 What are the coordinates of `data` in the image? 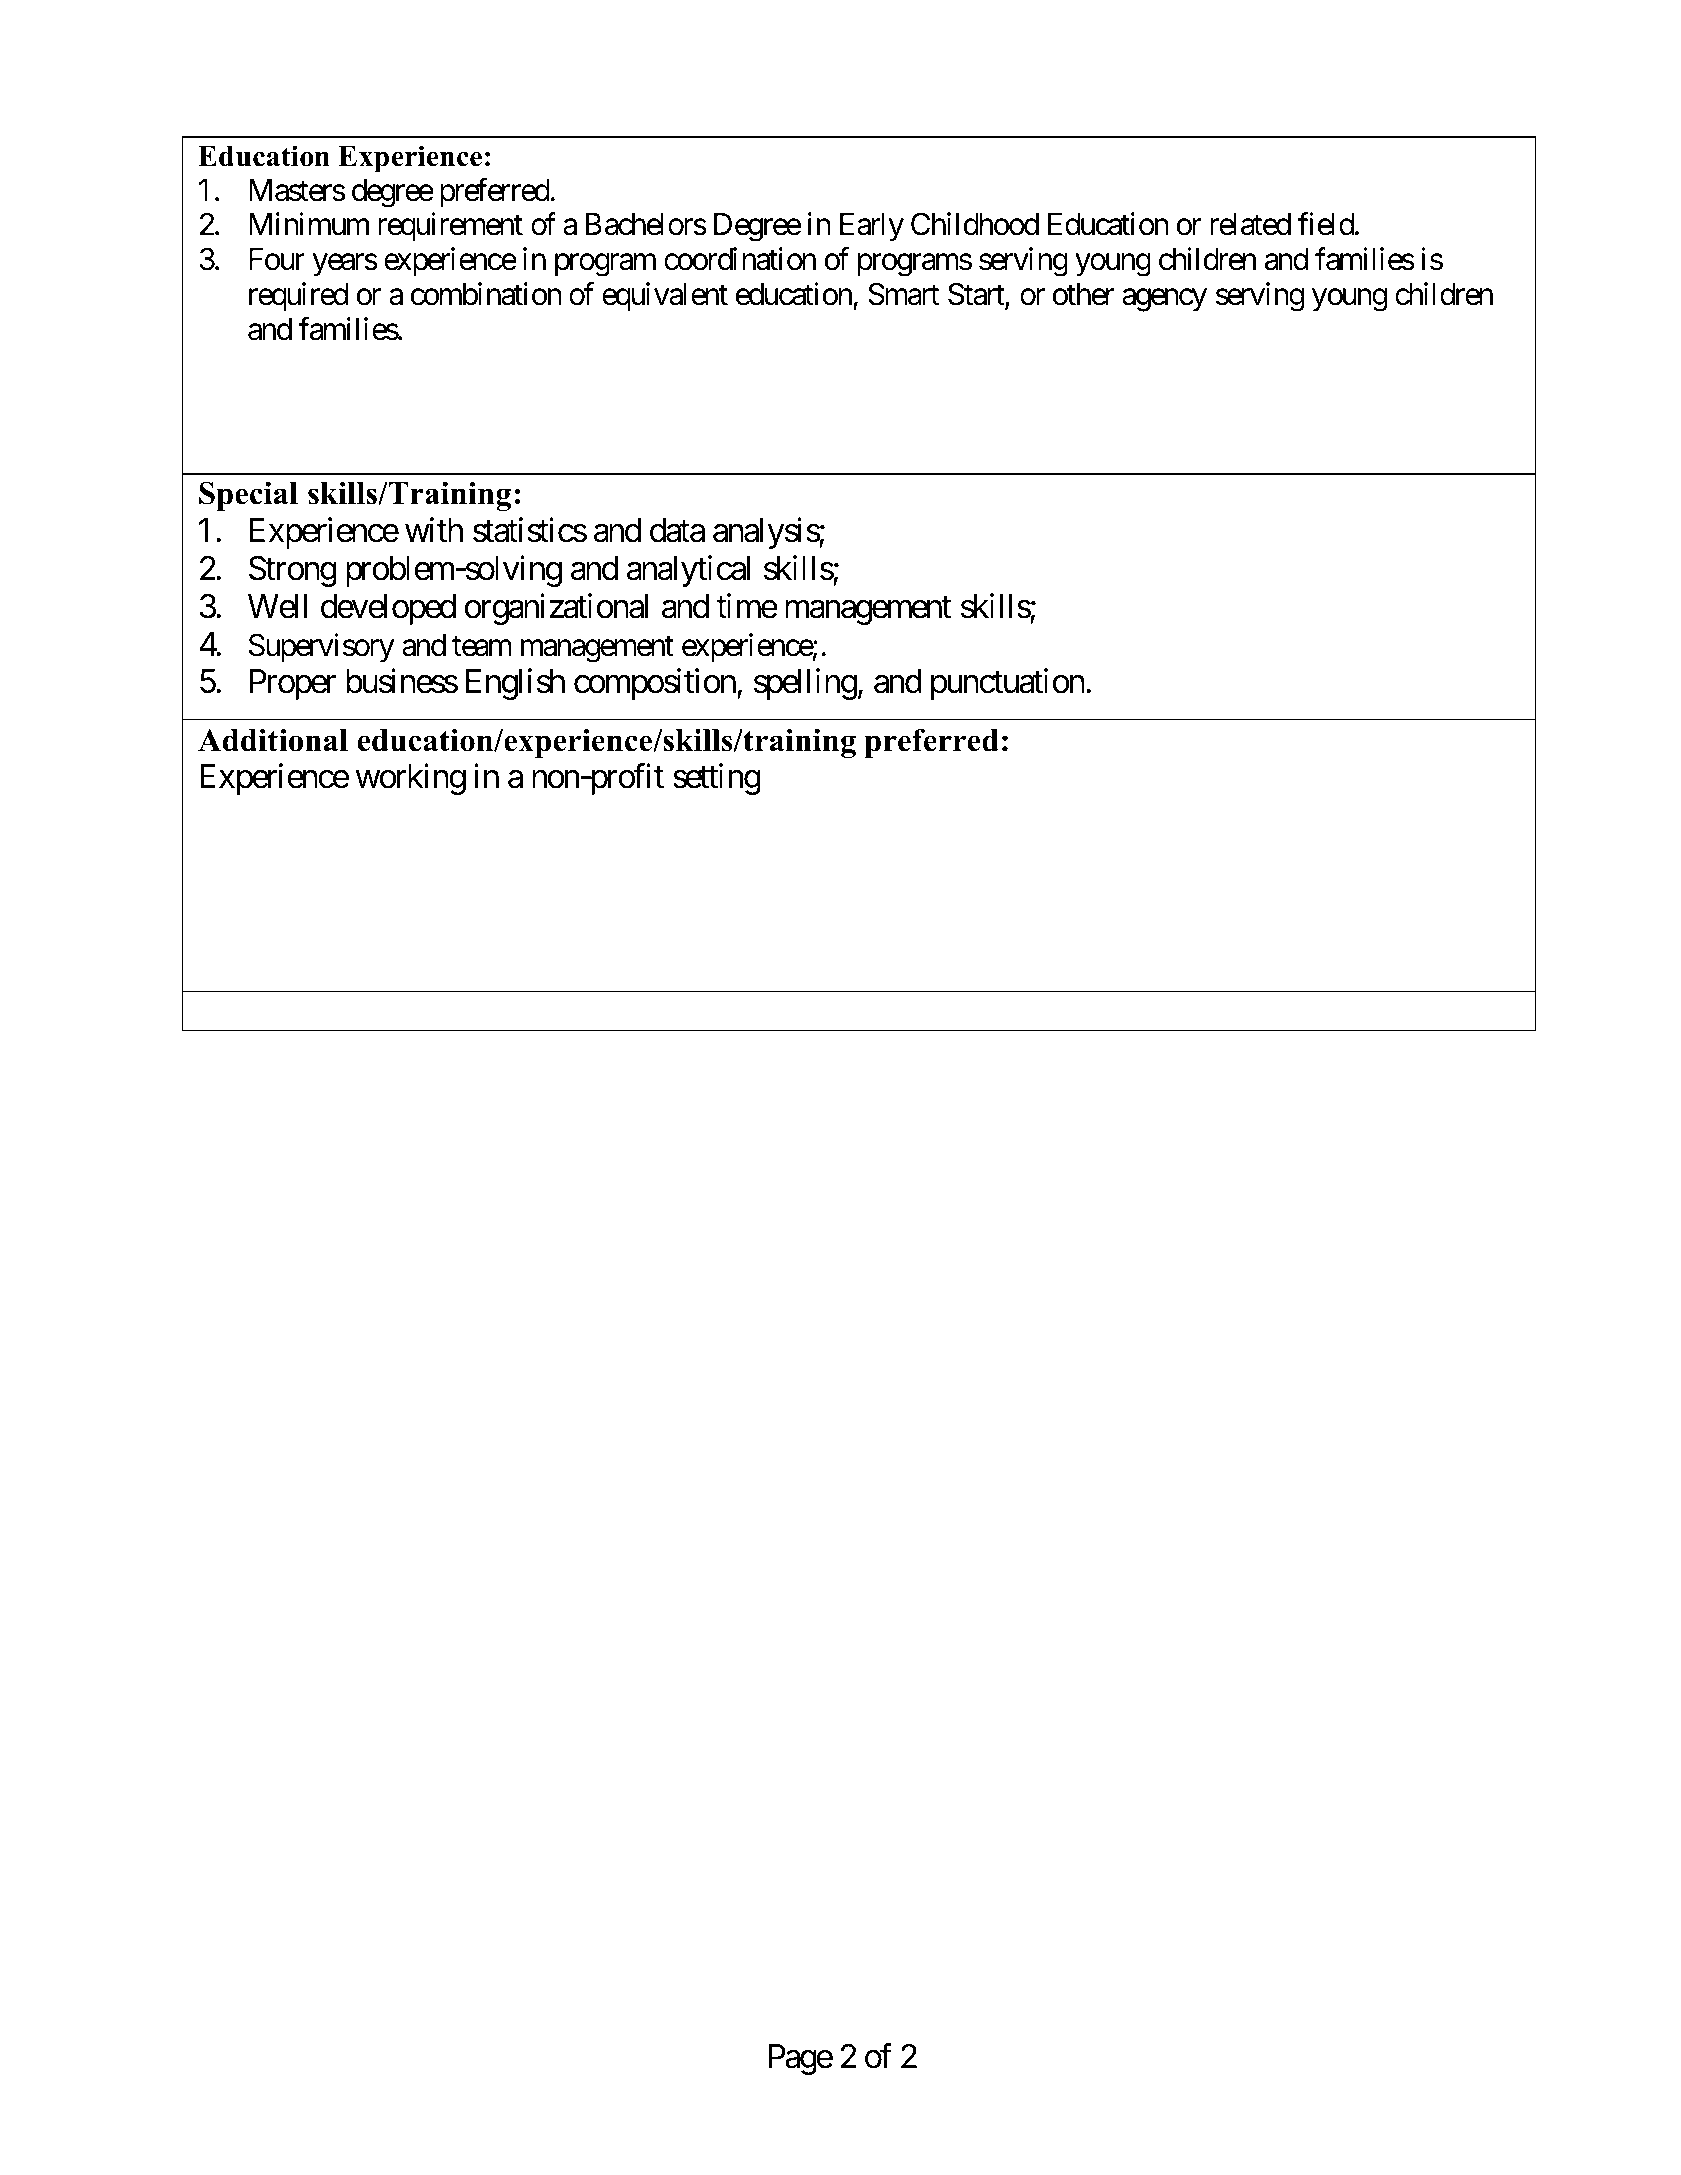 It's located at (677, 530).
